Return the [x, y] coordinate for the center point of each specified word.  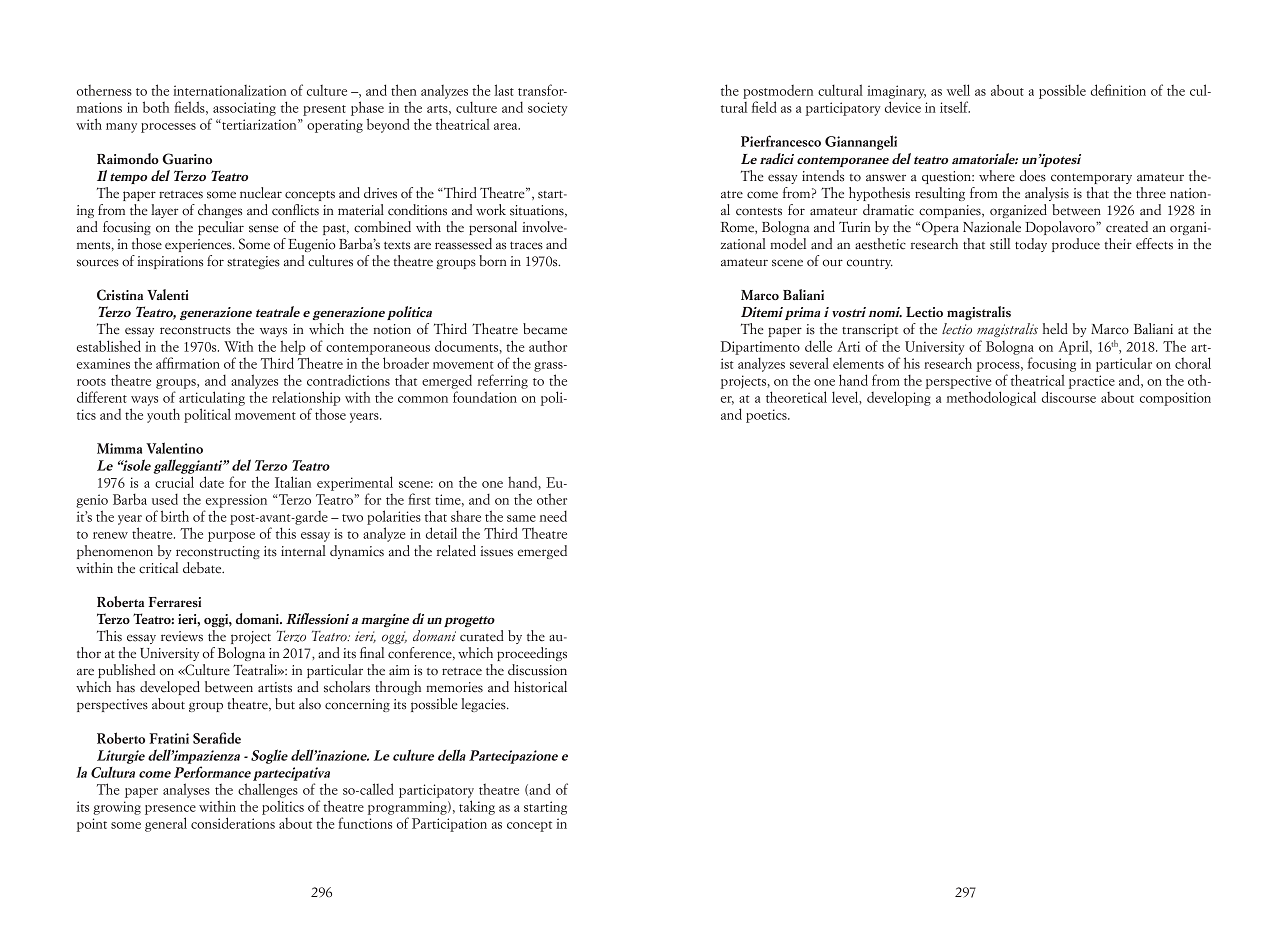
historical [540, 687]
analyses [186, 790]
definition [1118, 90]
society [547, 109]
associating [244, 109]
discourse [1069, 397]
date [212, 482]
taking [477, 807]
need [553, 516]
